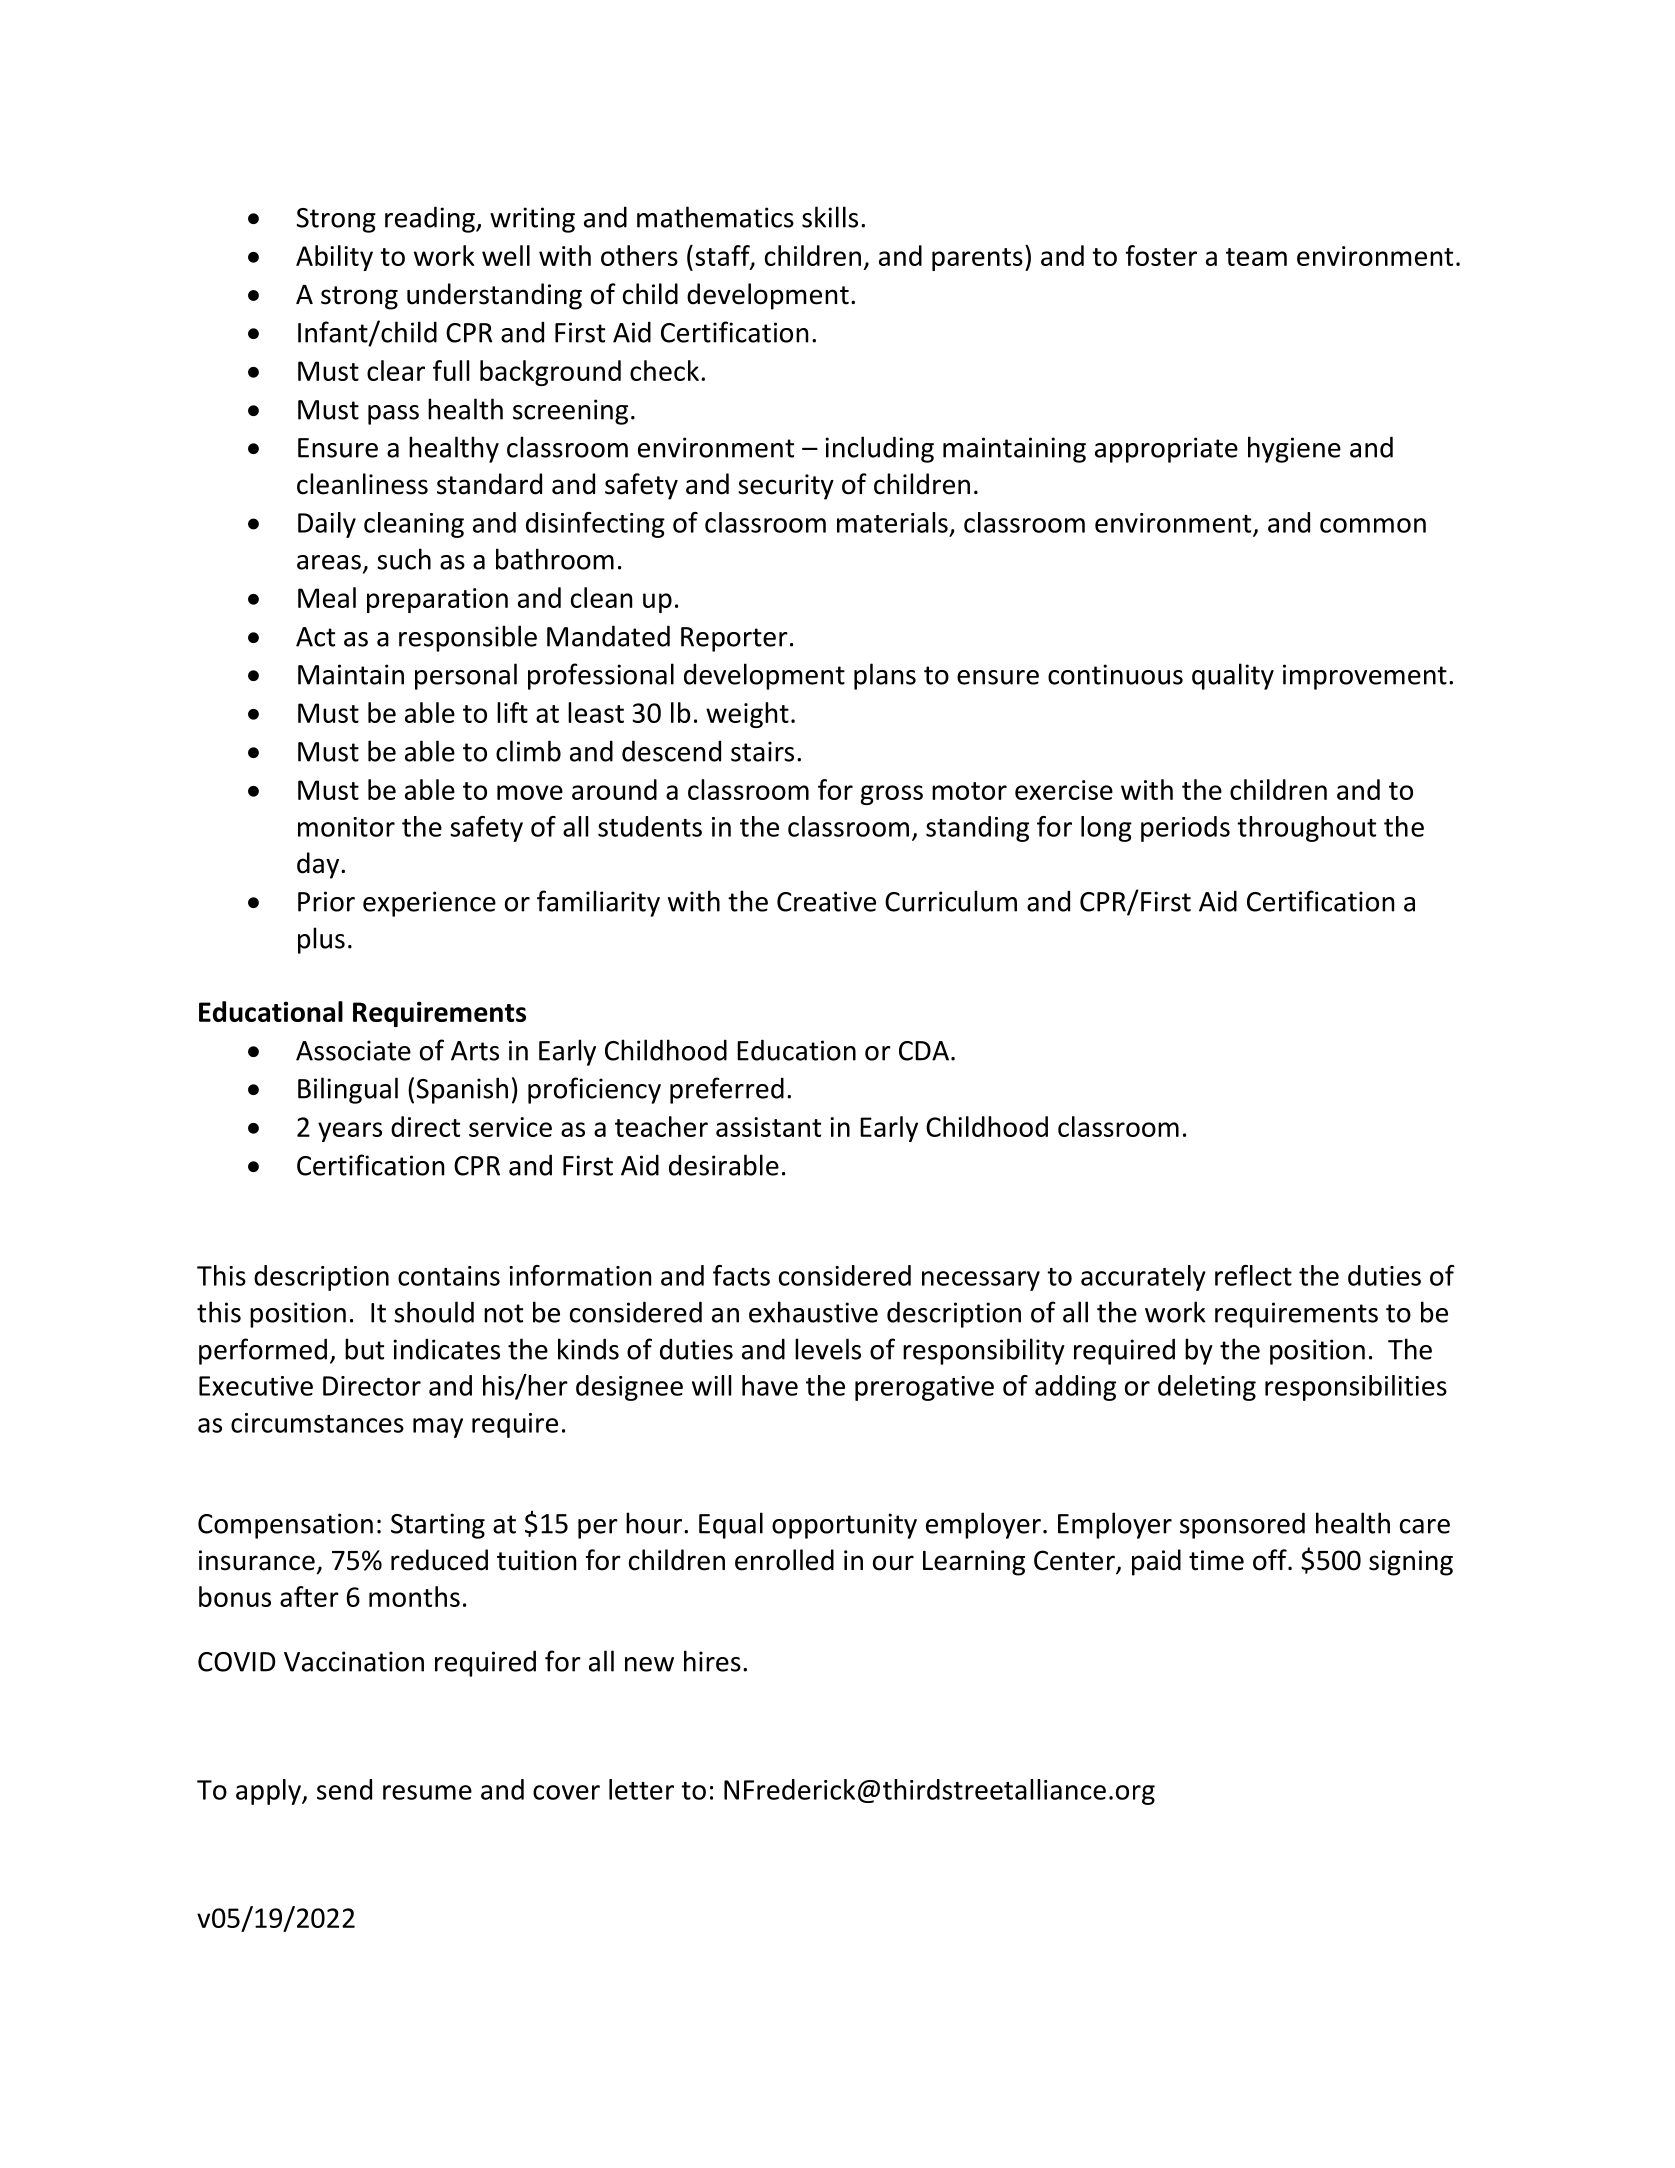 Image resolution: width=1675 pixels, height=2168 pixels. What do you see at coordinates (885, 676) in the screenshot?
I see `plans` at bounding box center [885, 676].
